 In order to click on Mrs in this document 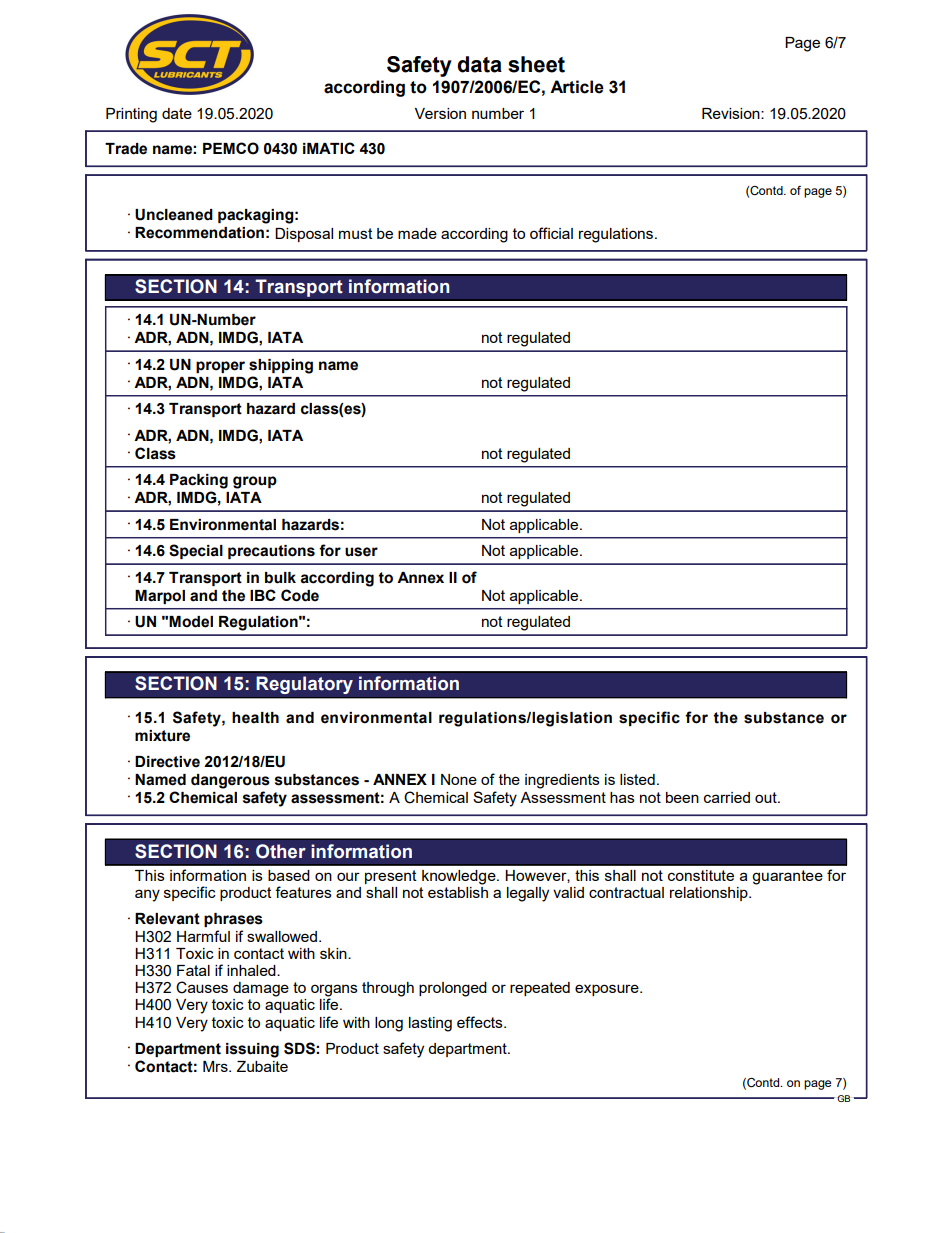, I will do `click(216, 1066)`.
